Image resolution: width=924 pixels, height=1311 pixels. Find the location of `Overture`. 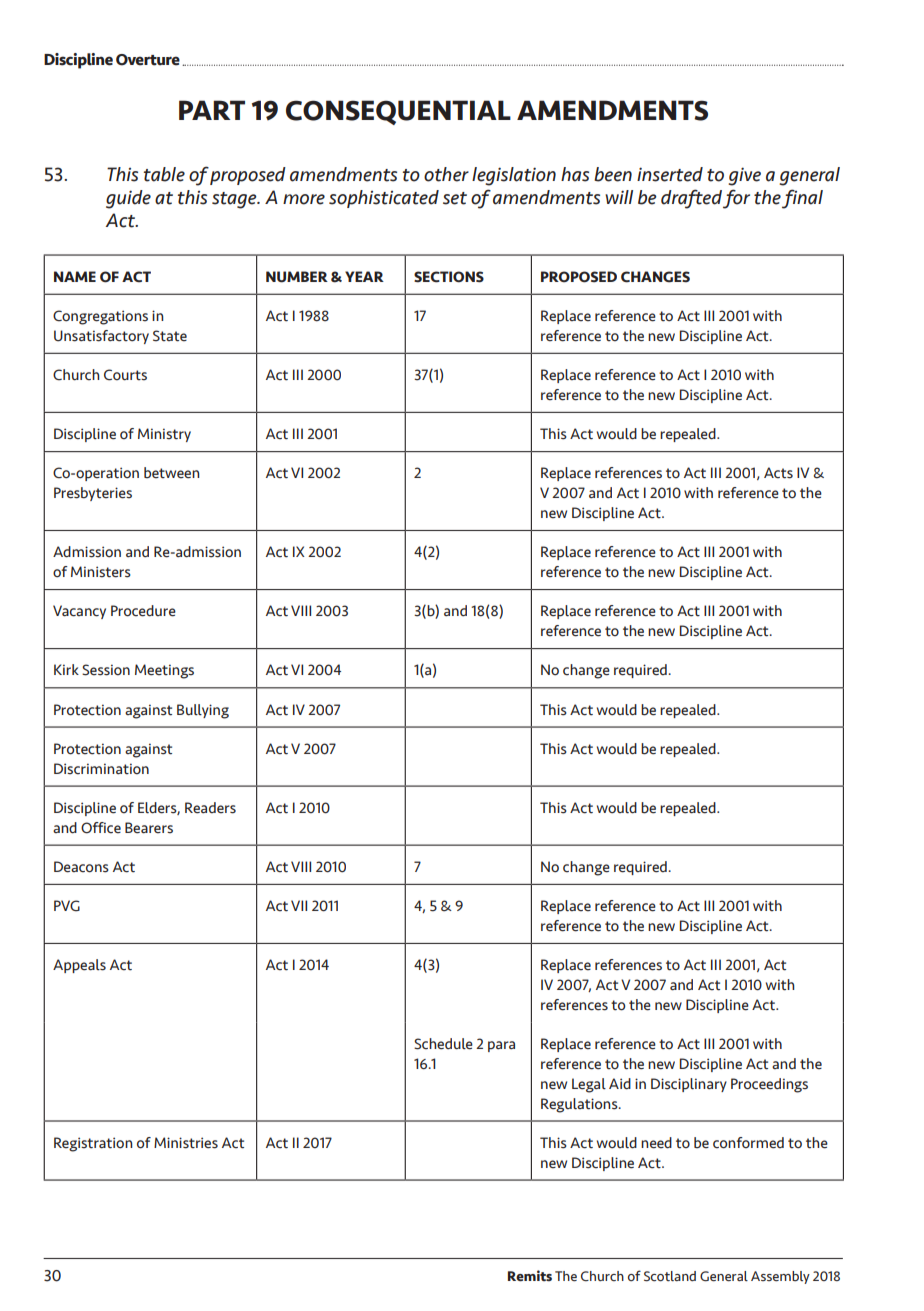

Overture is located at coordinates (148, 60).
